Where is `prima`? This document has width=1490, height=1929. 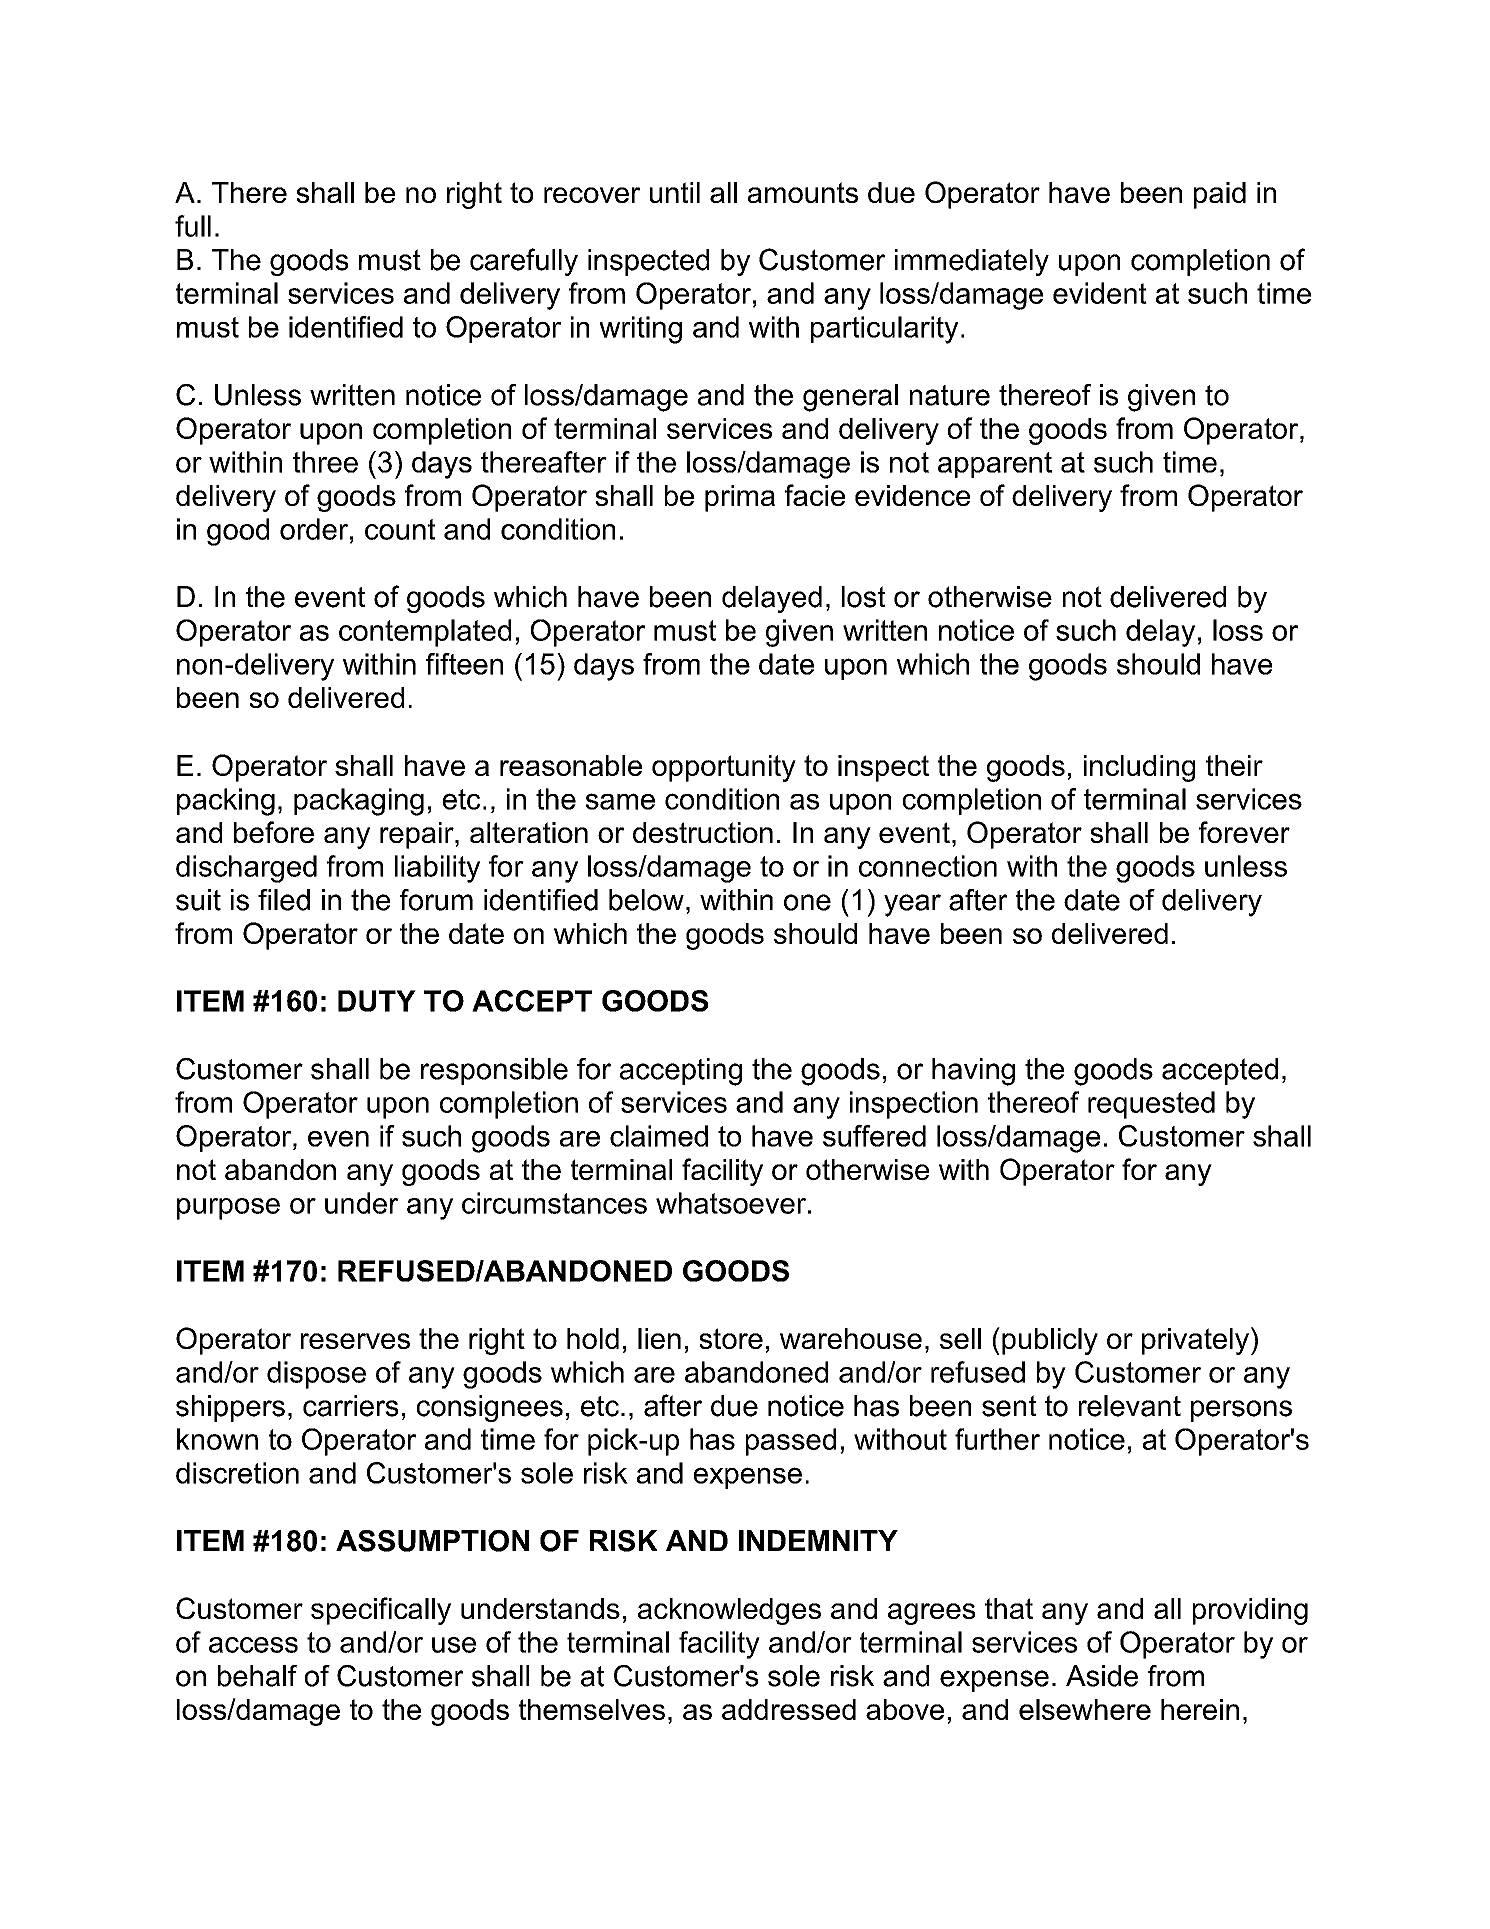 prima is located at coordinates (740, 498).
